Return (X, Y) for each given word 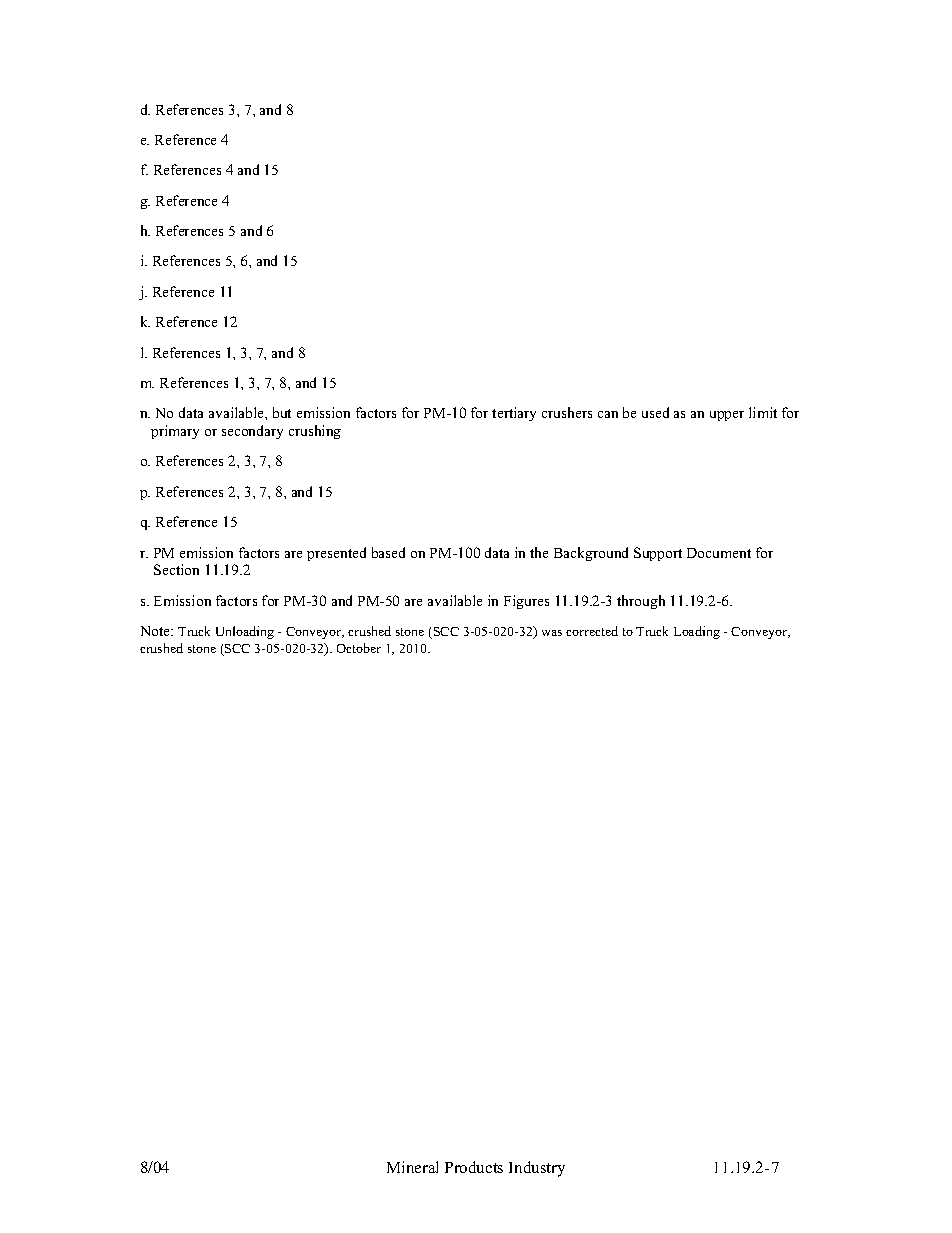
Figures (526, 602)
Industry (537, 1169)
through (641, 602)
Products (474, 1167)
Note (156, 631)
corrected (592, 631)
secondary (252, 432)
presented (336, 554)
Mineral (412, 1167)
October (359, 648)
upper (727, 416)
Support (658, 554)
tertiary (514, 414)
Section (176, 569)
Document (719, 553)
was (552, 633)
